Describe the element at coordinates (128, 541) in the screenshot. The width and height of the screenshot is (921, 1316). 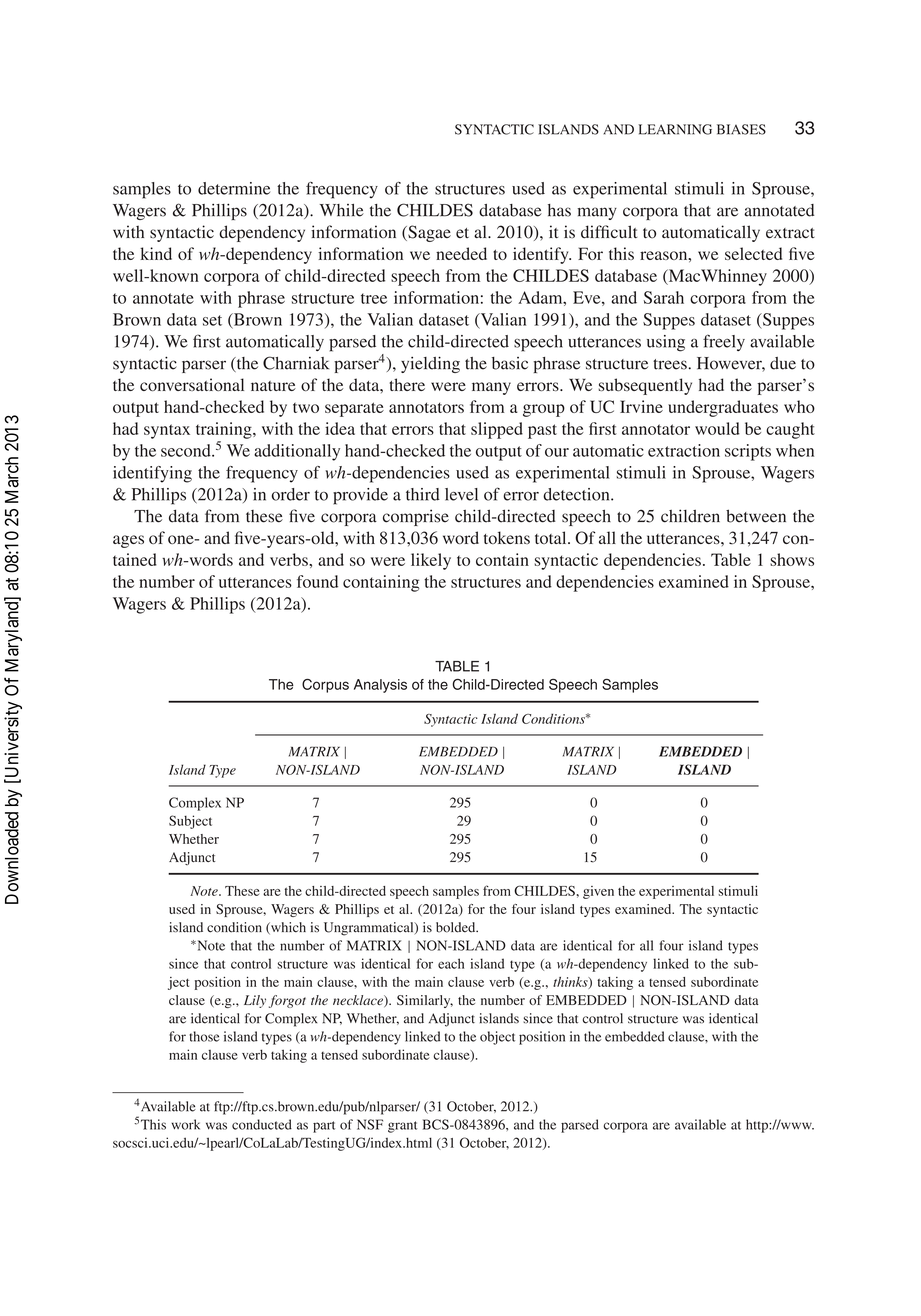
I see `ages` at that location.
